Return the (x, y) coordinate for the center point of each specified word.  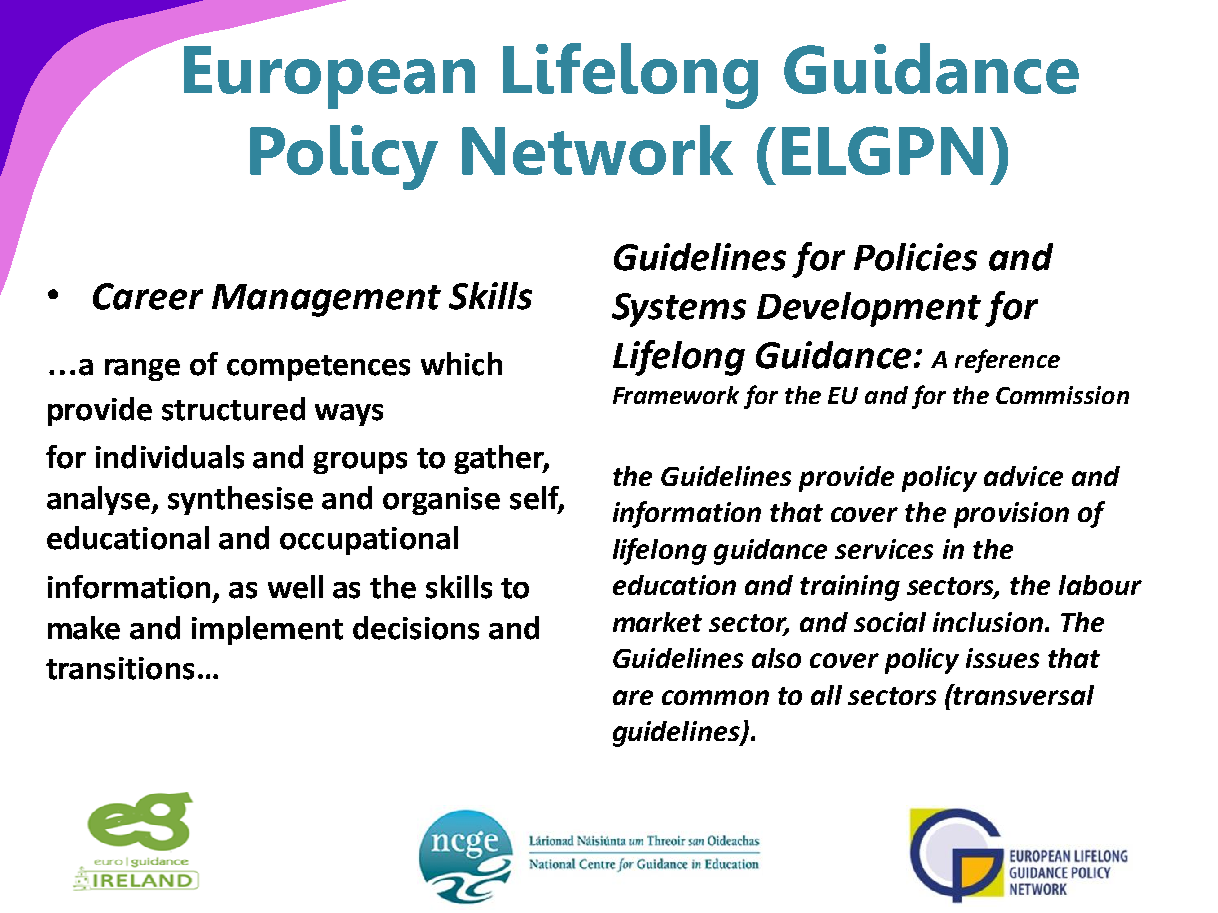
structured (233, 409)
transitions (120, 668)
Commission (1062, 395)
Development (869, 309)
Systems (679, 310)
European (329, 77)
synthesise (240, 500)
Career (148, 296)
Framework (676, 395)
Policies (915, 257)
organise (441, 501)
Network (597, 150)
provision (1011, 515)
